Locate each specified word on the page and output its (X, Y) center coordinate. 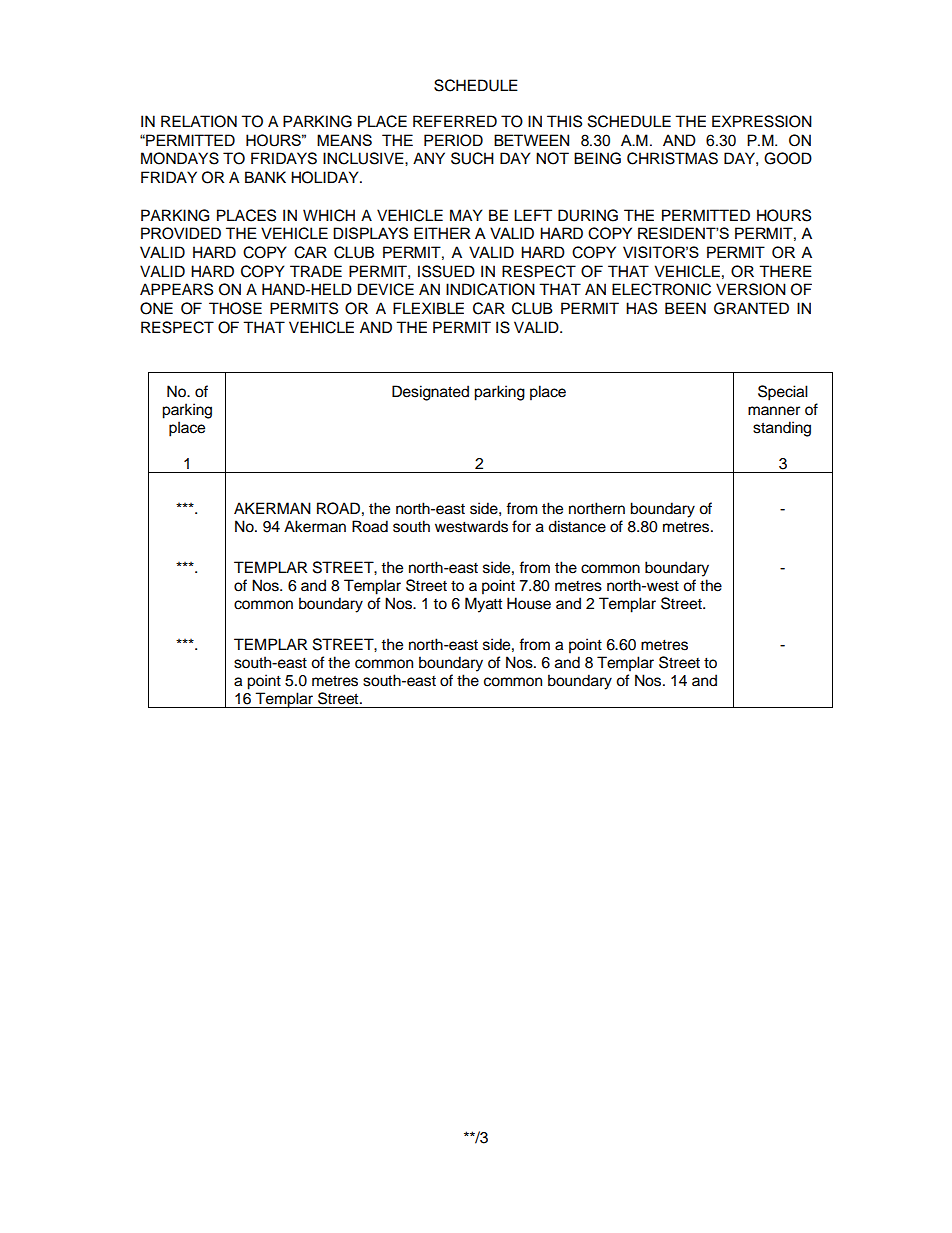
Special (783, 393)
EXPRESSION (762, 121)
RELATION (199, 121)
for (521, 526)
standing (782, 429)
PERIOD (453, 140)
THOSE (235, 308)
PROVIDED (181, 233)
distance (577, 526)
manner (774, 411)
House (529, 603)
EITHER (442, 233)
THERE (785, 271)
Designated (430, 393)
